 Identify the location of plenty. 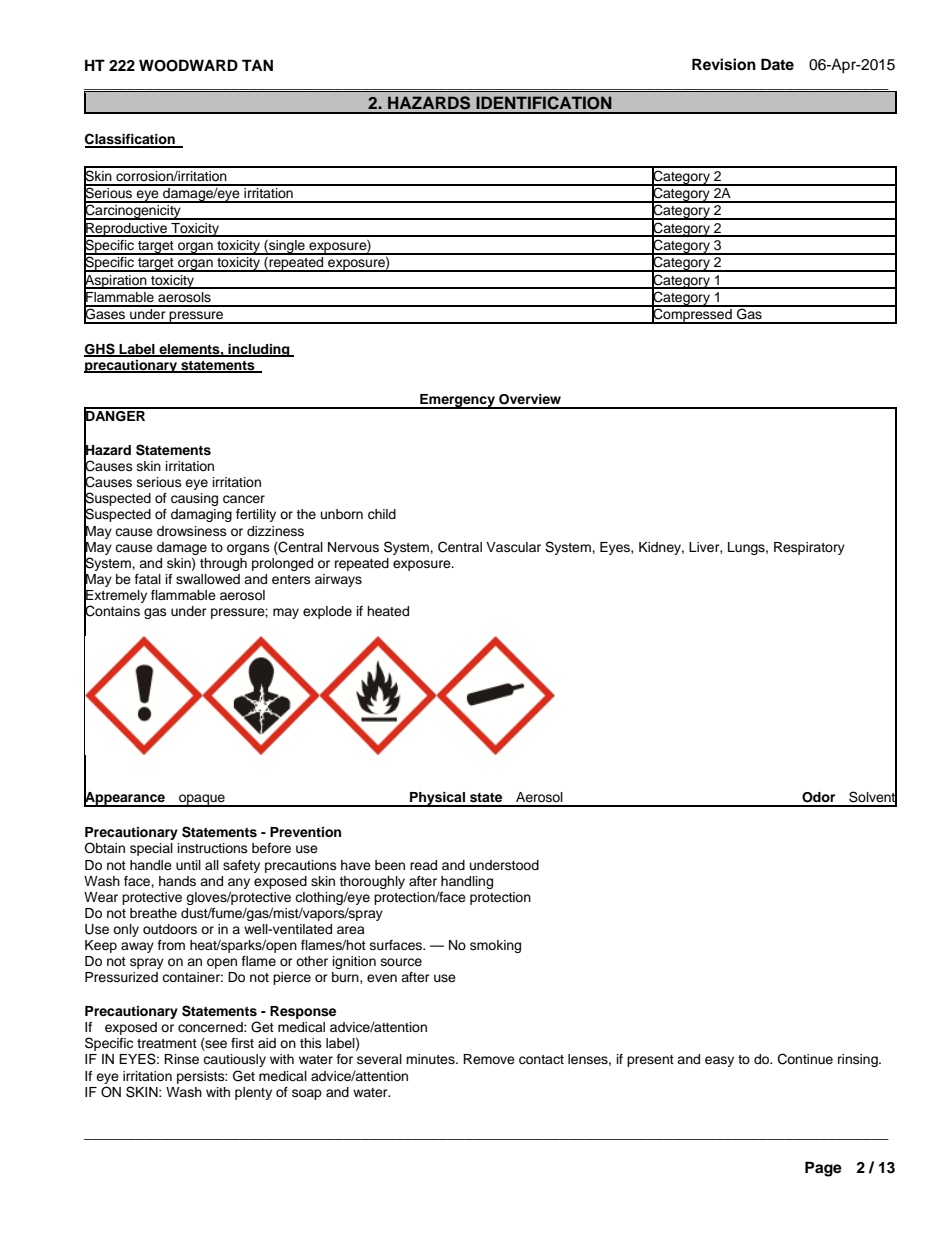
(253, 1093).
